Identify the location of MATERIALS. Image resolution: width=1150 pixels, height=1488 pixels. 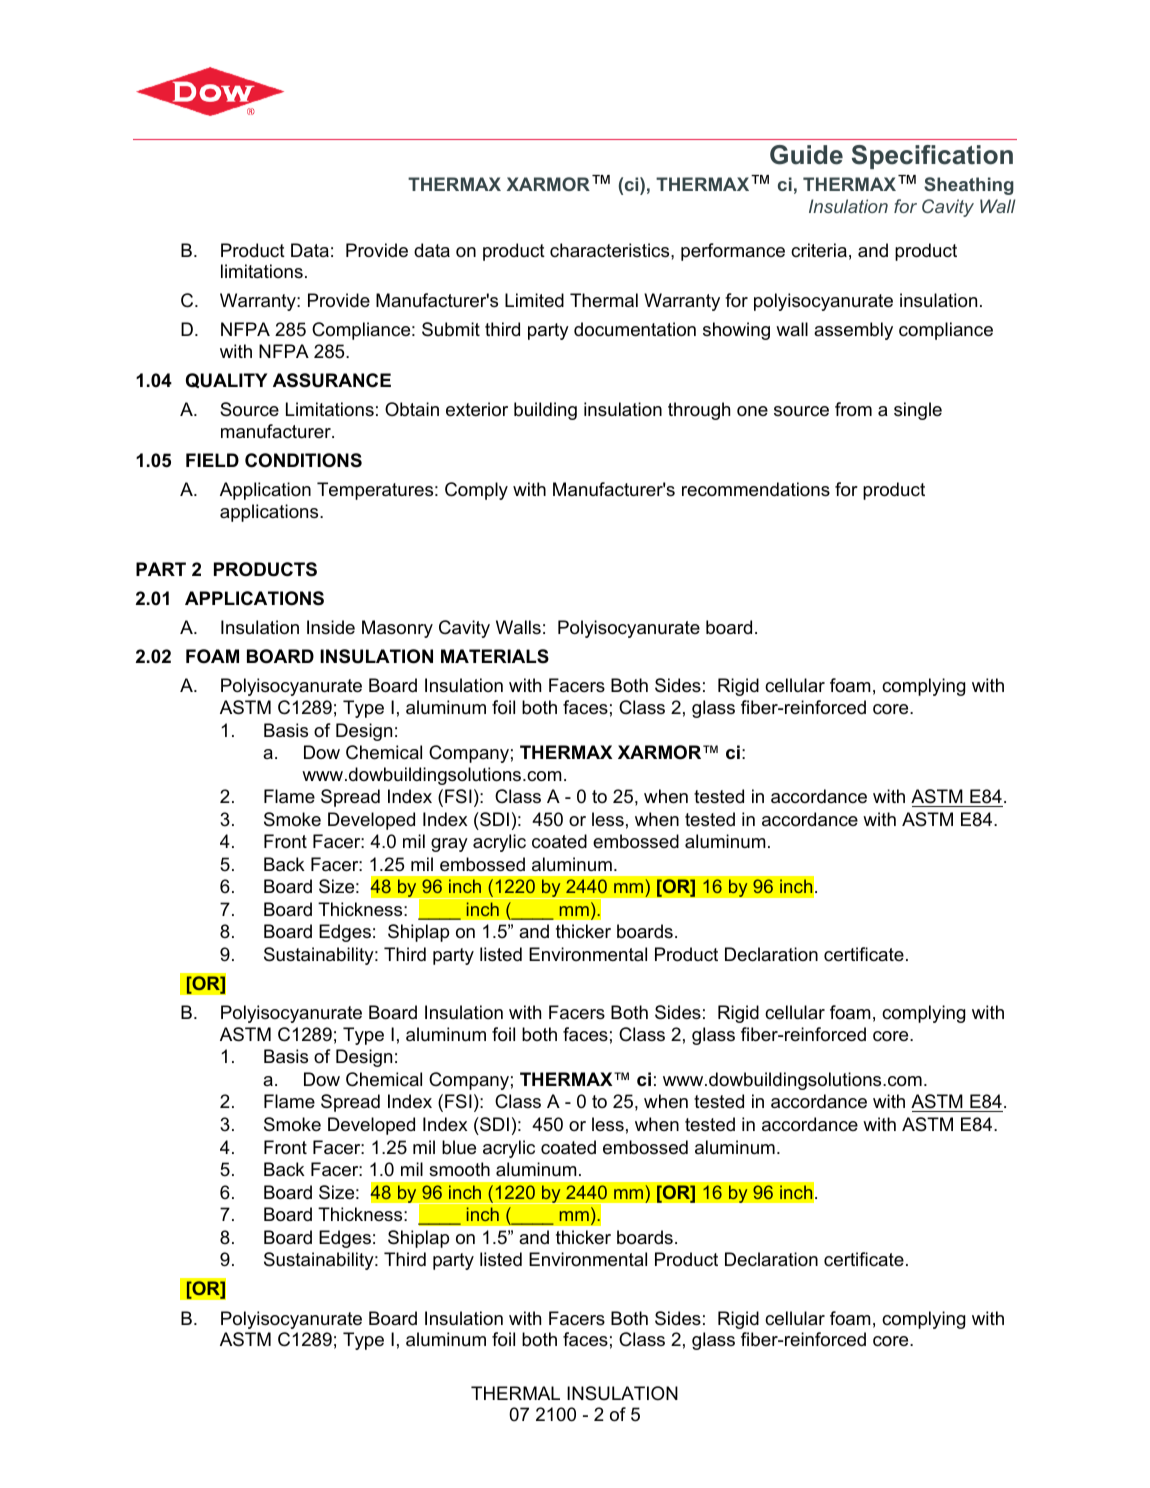
(495, 656).
